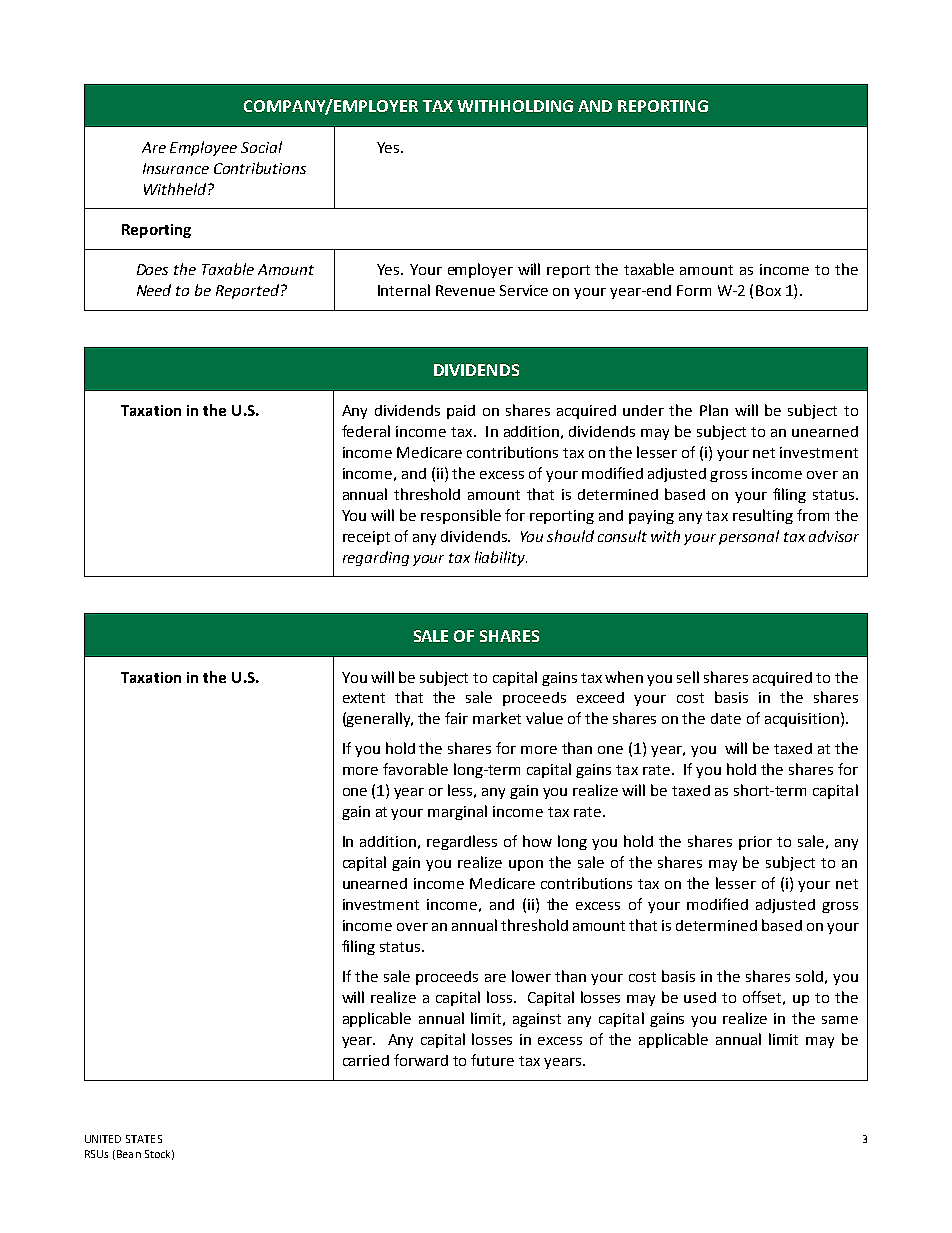  I want to click on future, so click(492, 1060).
